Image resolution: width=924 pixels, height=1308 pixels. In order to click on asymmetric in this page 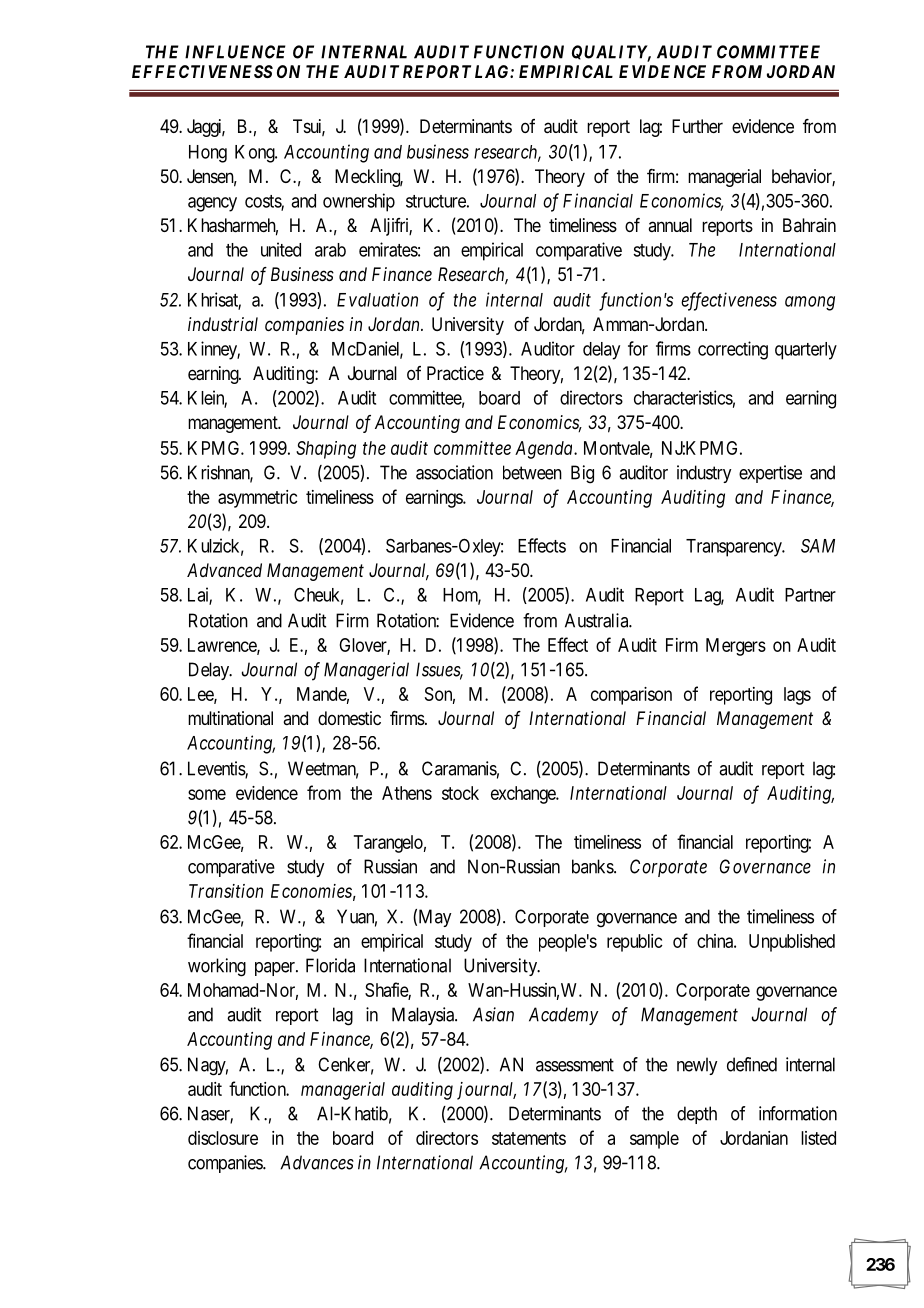, I will do `click(258, 499)`.
